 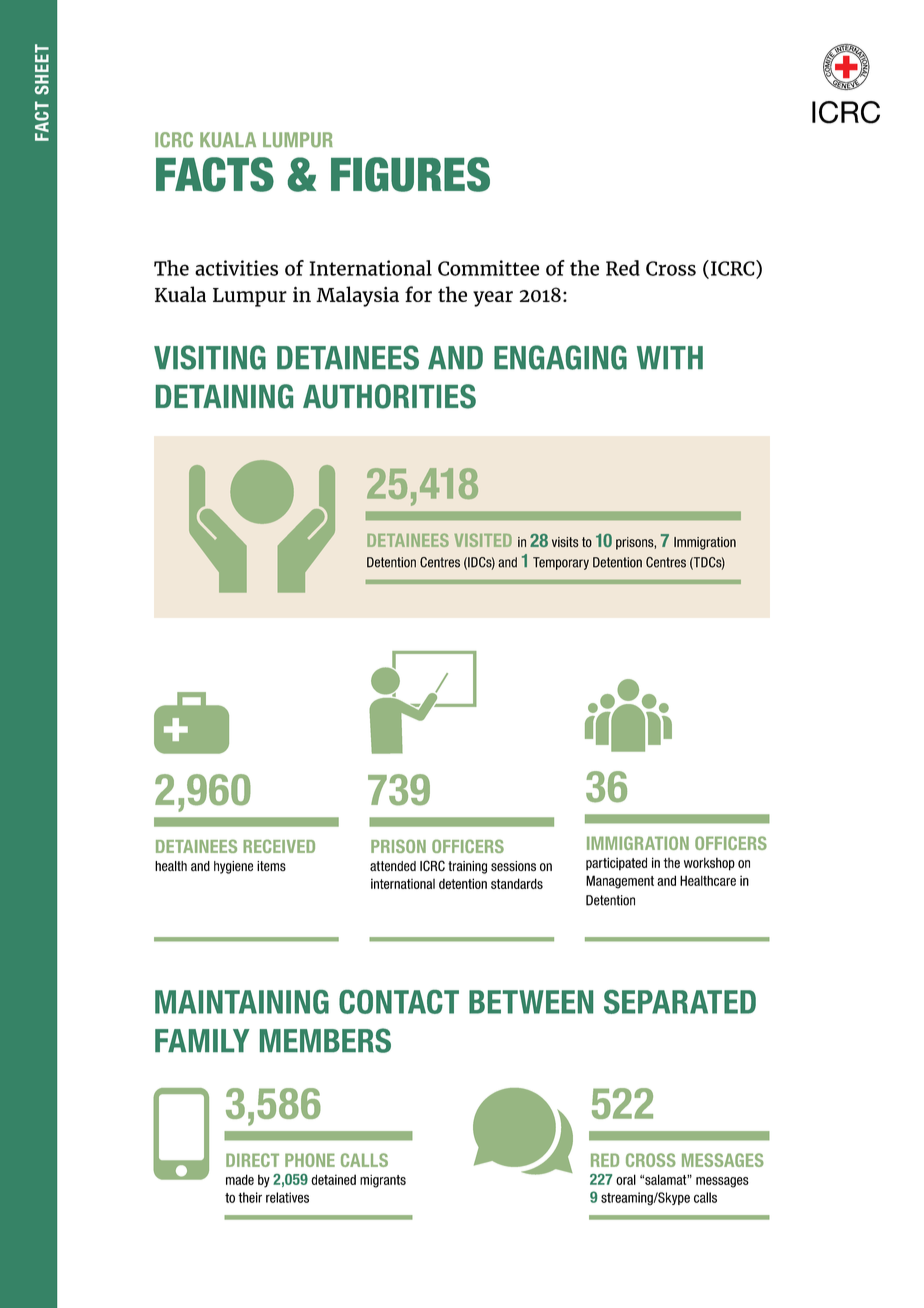 I want to click on activities, so click(x=236, y=268).
